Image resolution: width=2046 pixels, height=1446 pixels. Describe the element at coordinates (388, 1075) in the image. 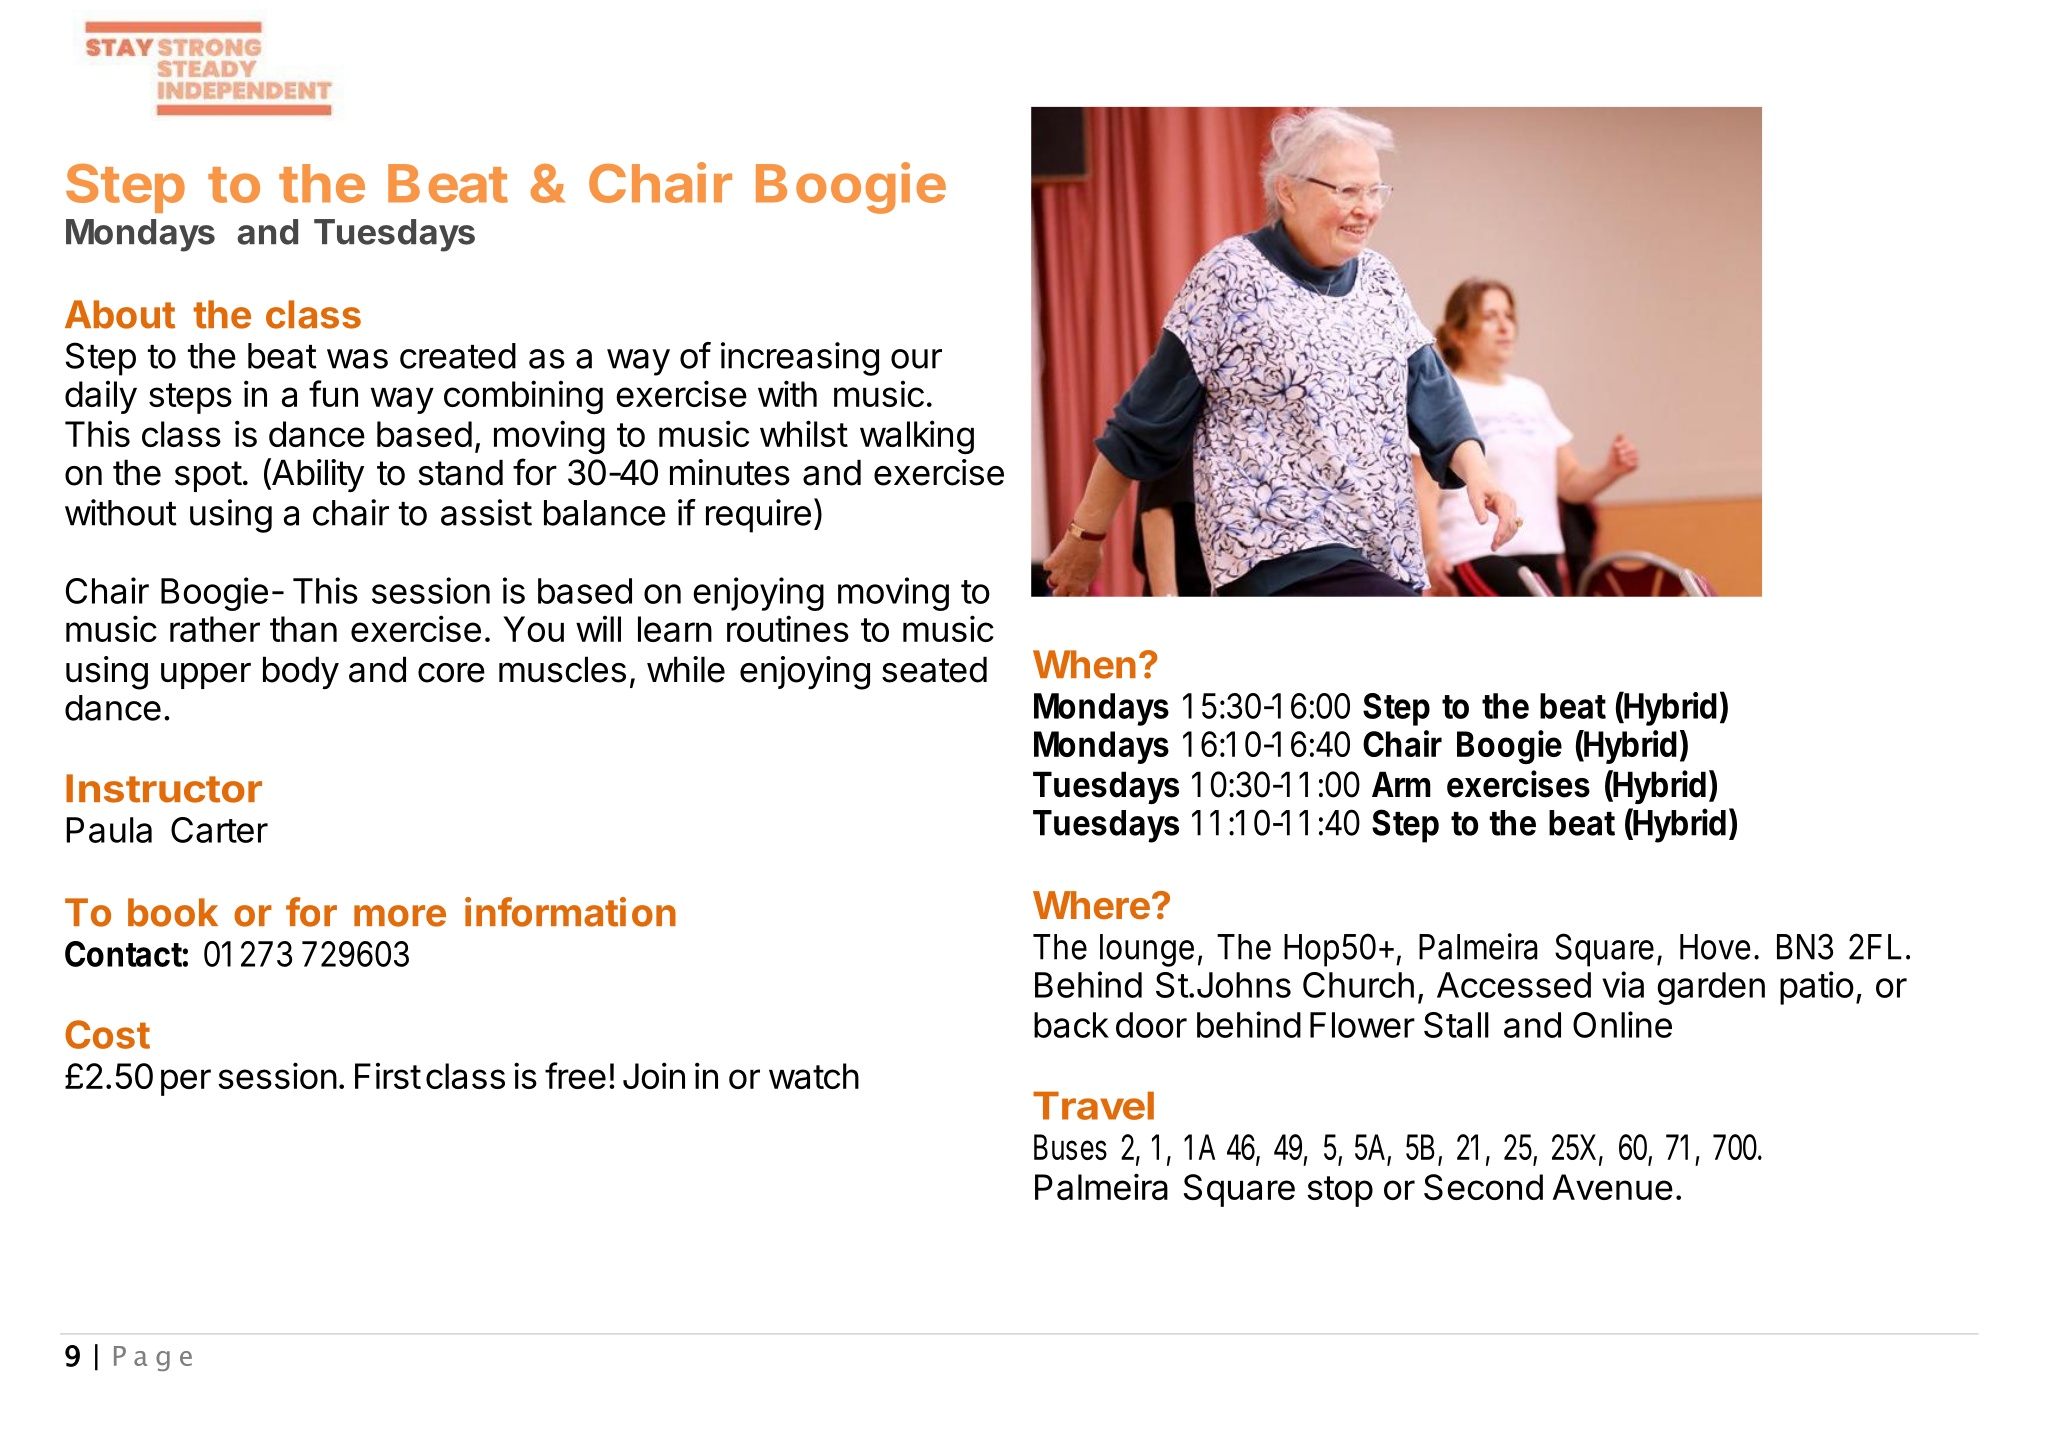

I see `First` at that location.
